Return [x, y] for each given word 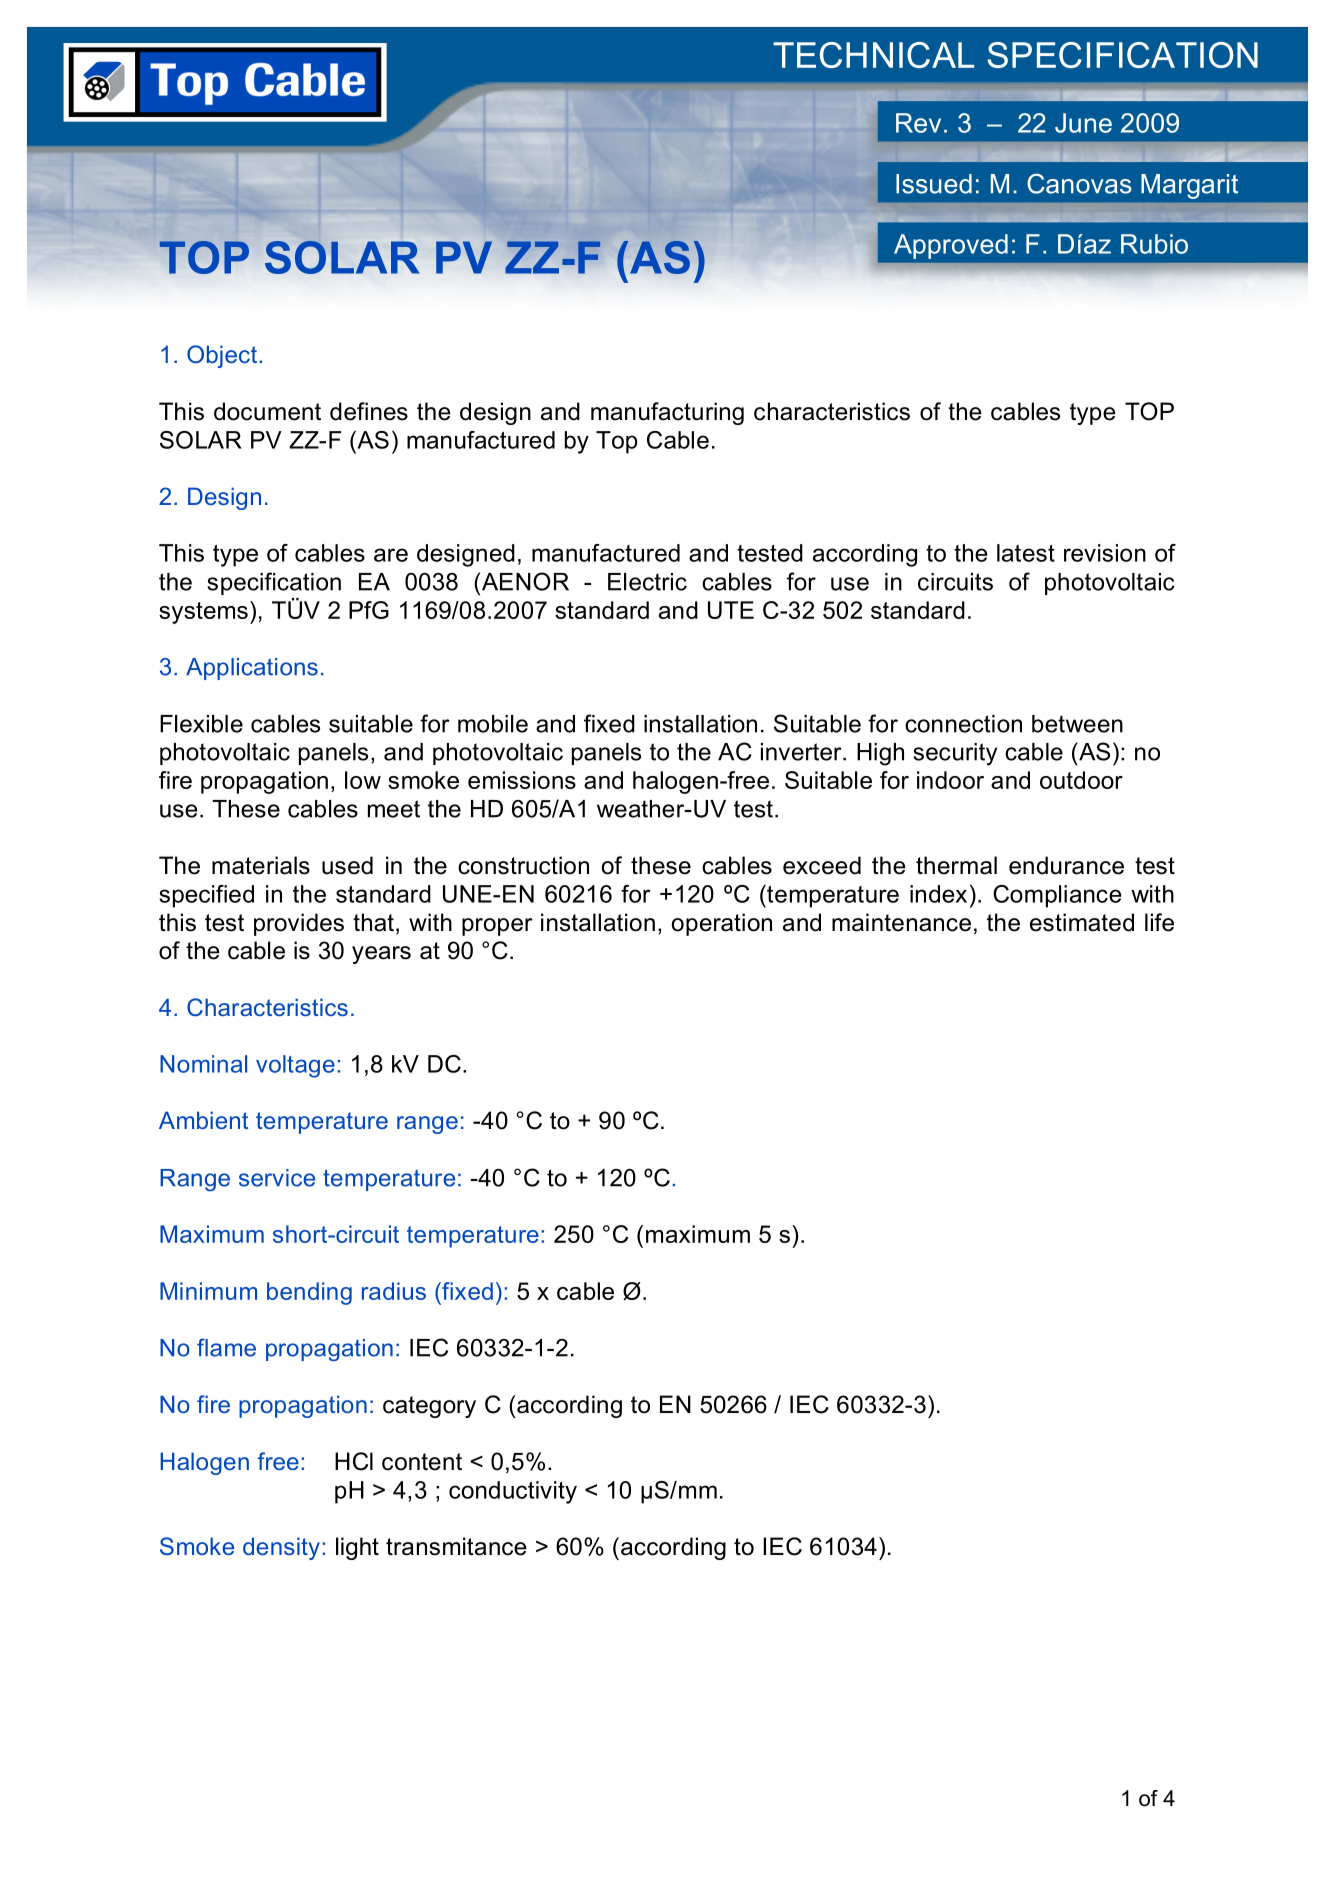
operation [722, 924]
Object [222, 356]
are [391, 555]
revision [1105, 553]
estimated [1082, 922]
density [281, 1548]
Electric [647, 582]
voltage [295, 1066]
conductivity [513, 1492]
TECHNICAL [873, 55]
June [1083, 123]
